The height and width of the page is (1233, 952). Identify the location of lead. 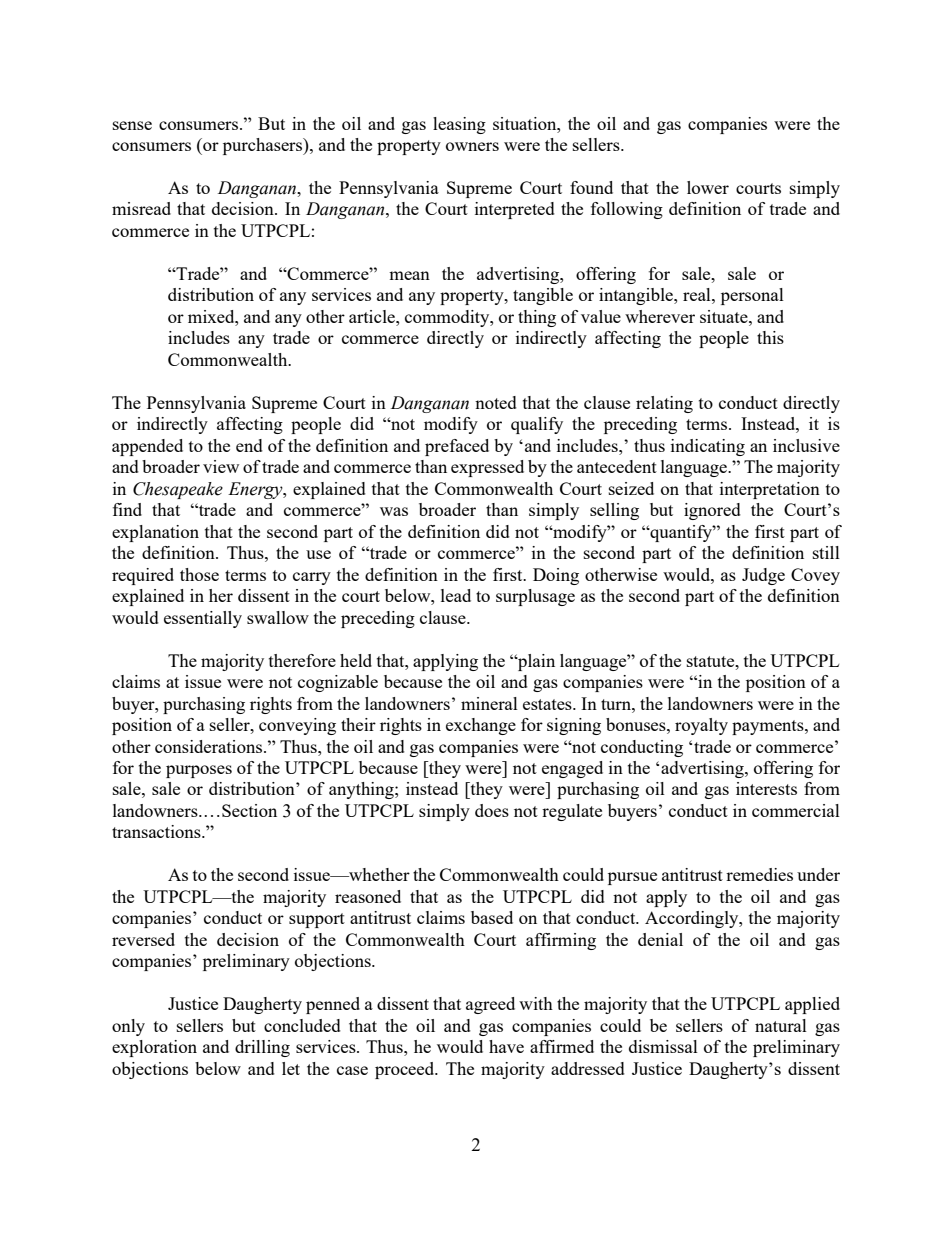
(456, 595).
